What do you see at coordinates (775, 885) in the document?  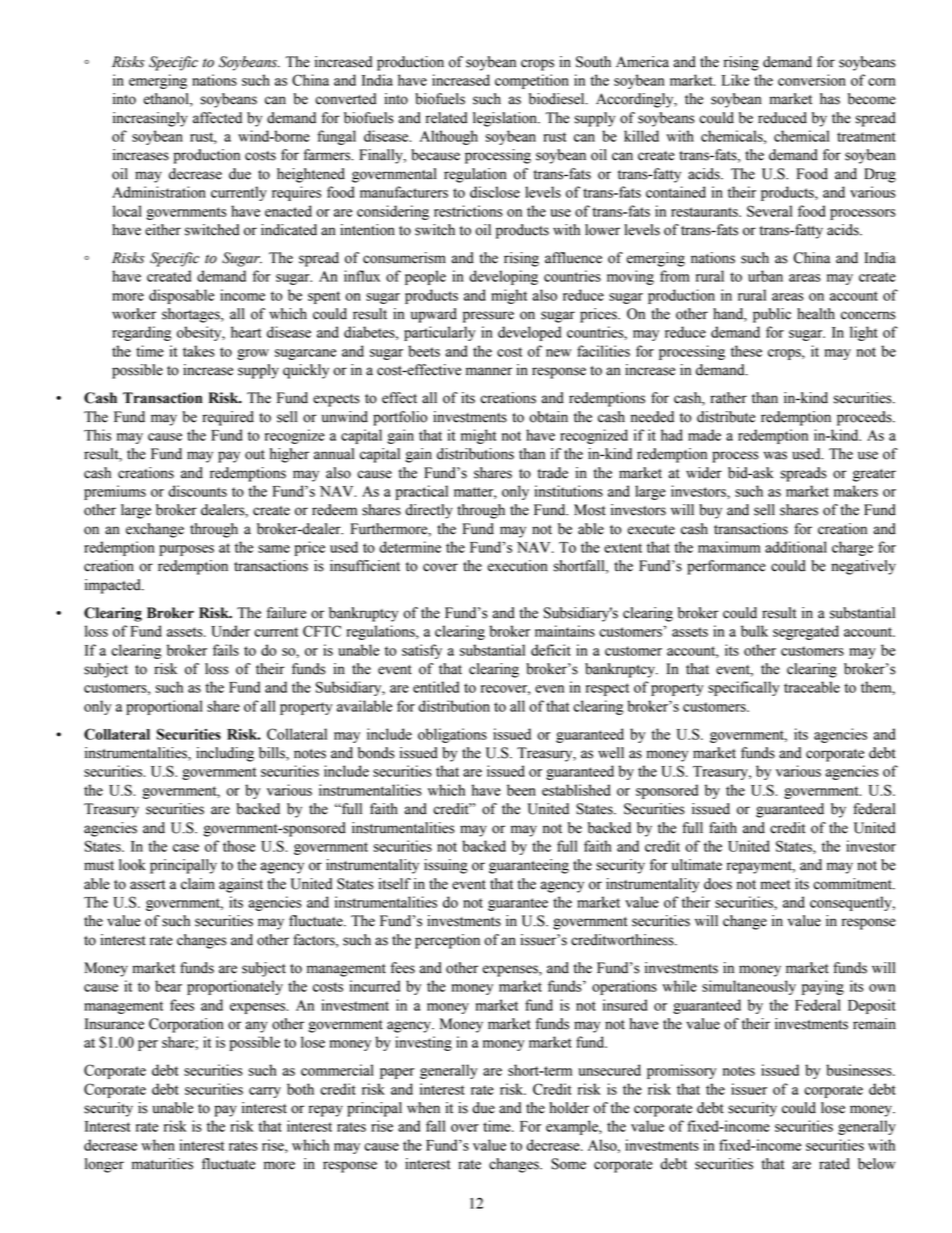 I see `meet` at bounding box center [775, 885].
